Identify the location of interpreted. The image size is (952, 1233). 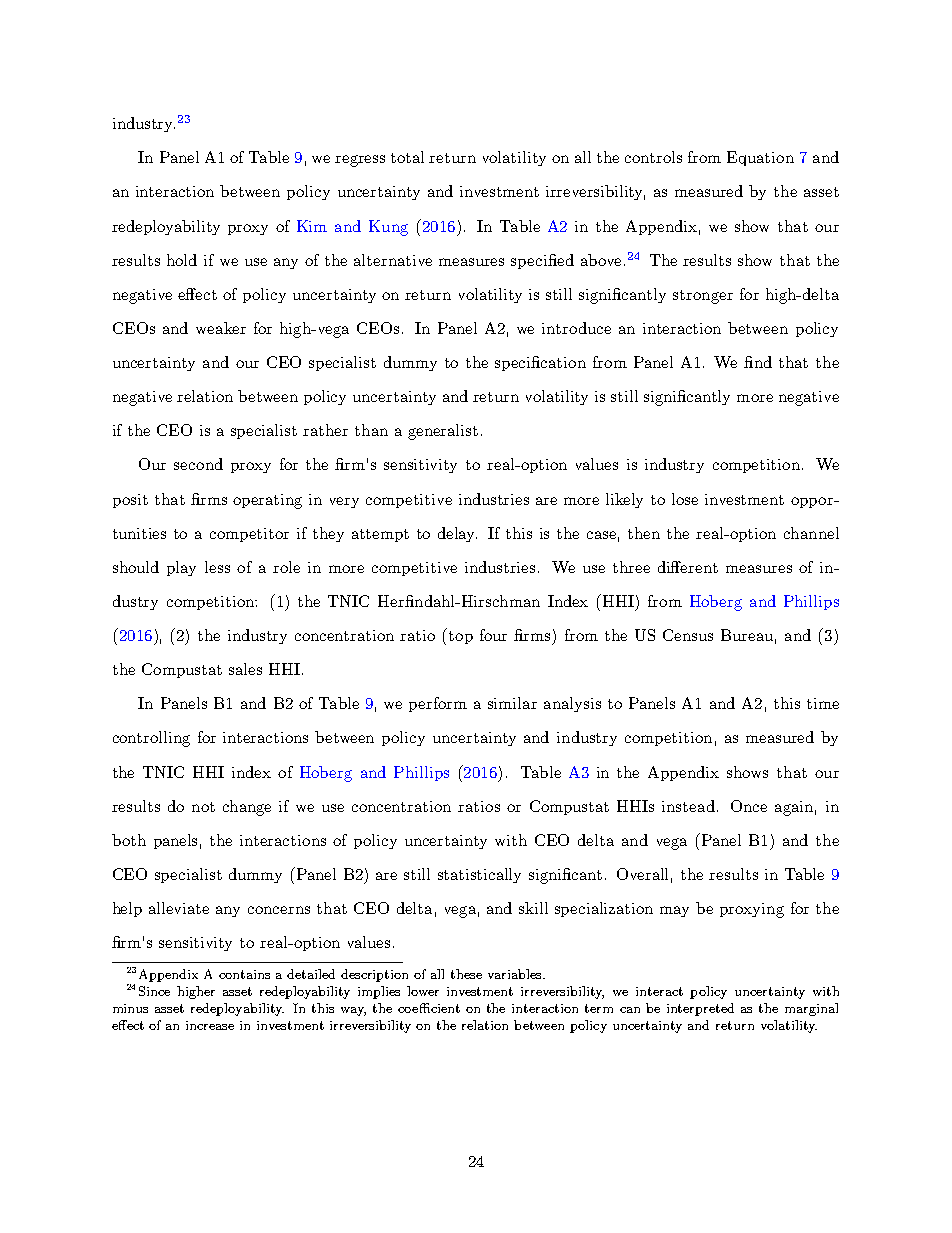
(700, 1009).
